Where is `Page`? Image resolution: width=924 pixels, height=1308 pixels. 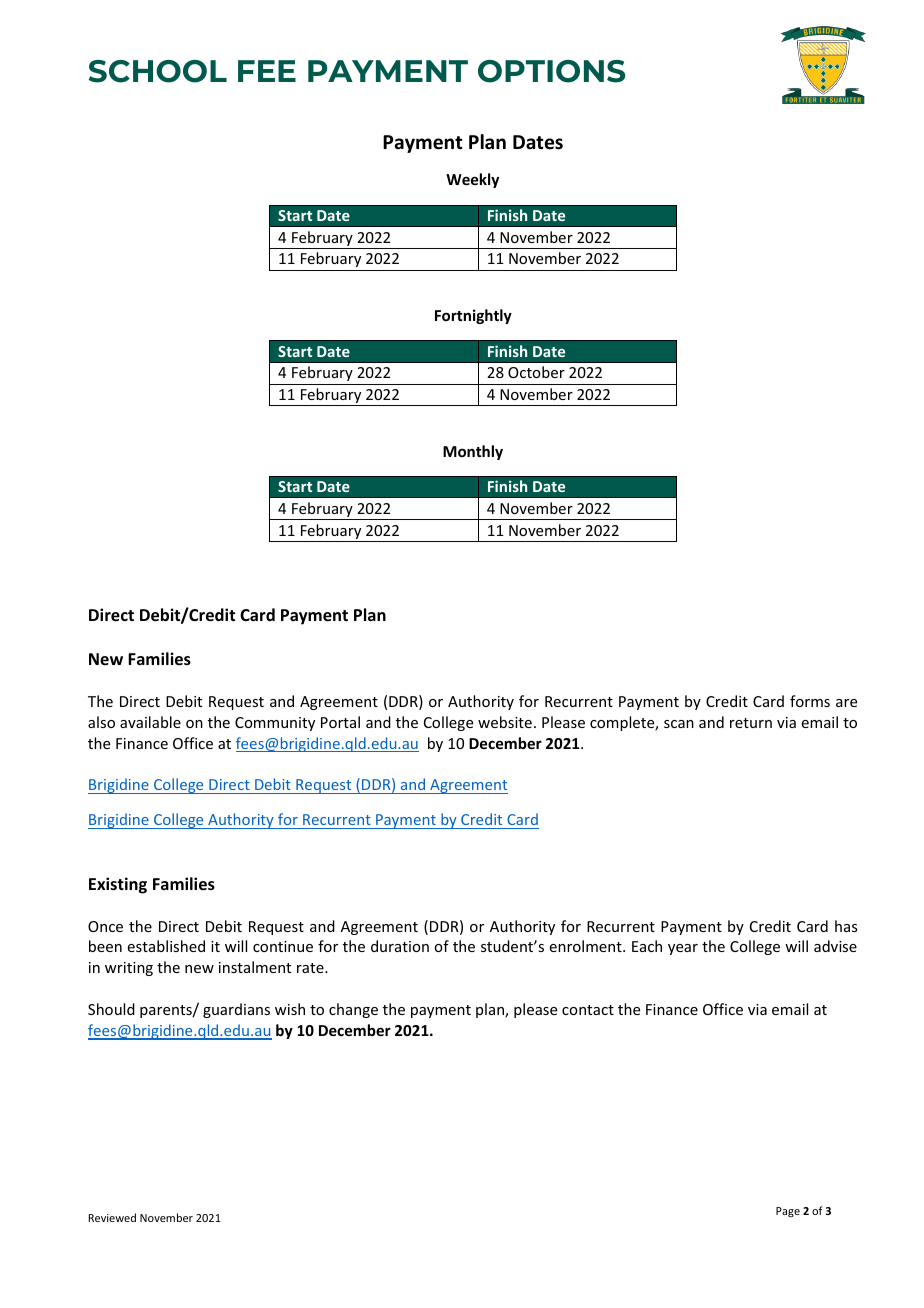
Page is located at coordinates (788, 1212).
